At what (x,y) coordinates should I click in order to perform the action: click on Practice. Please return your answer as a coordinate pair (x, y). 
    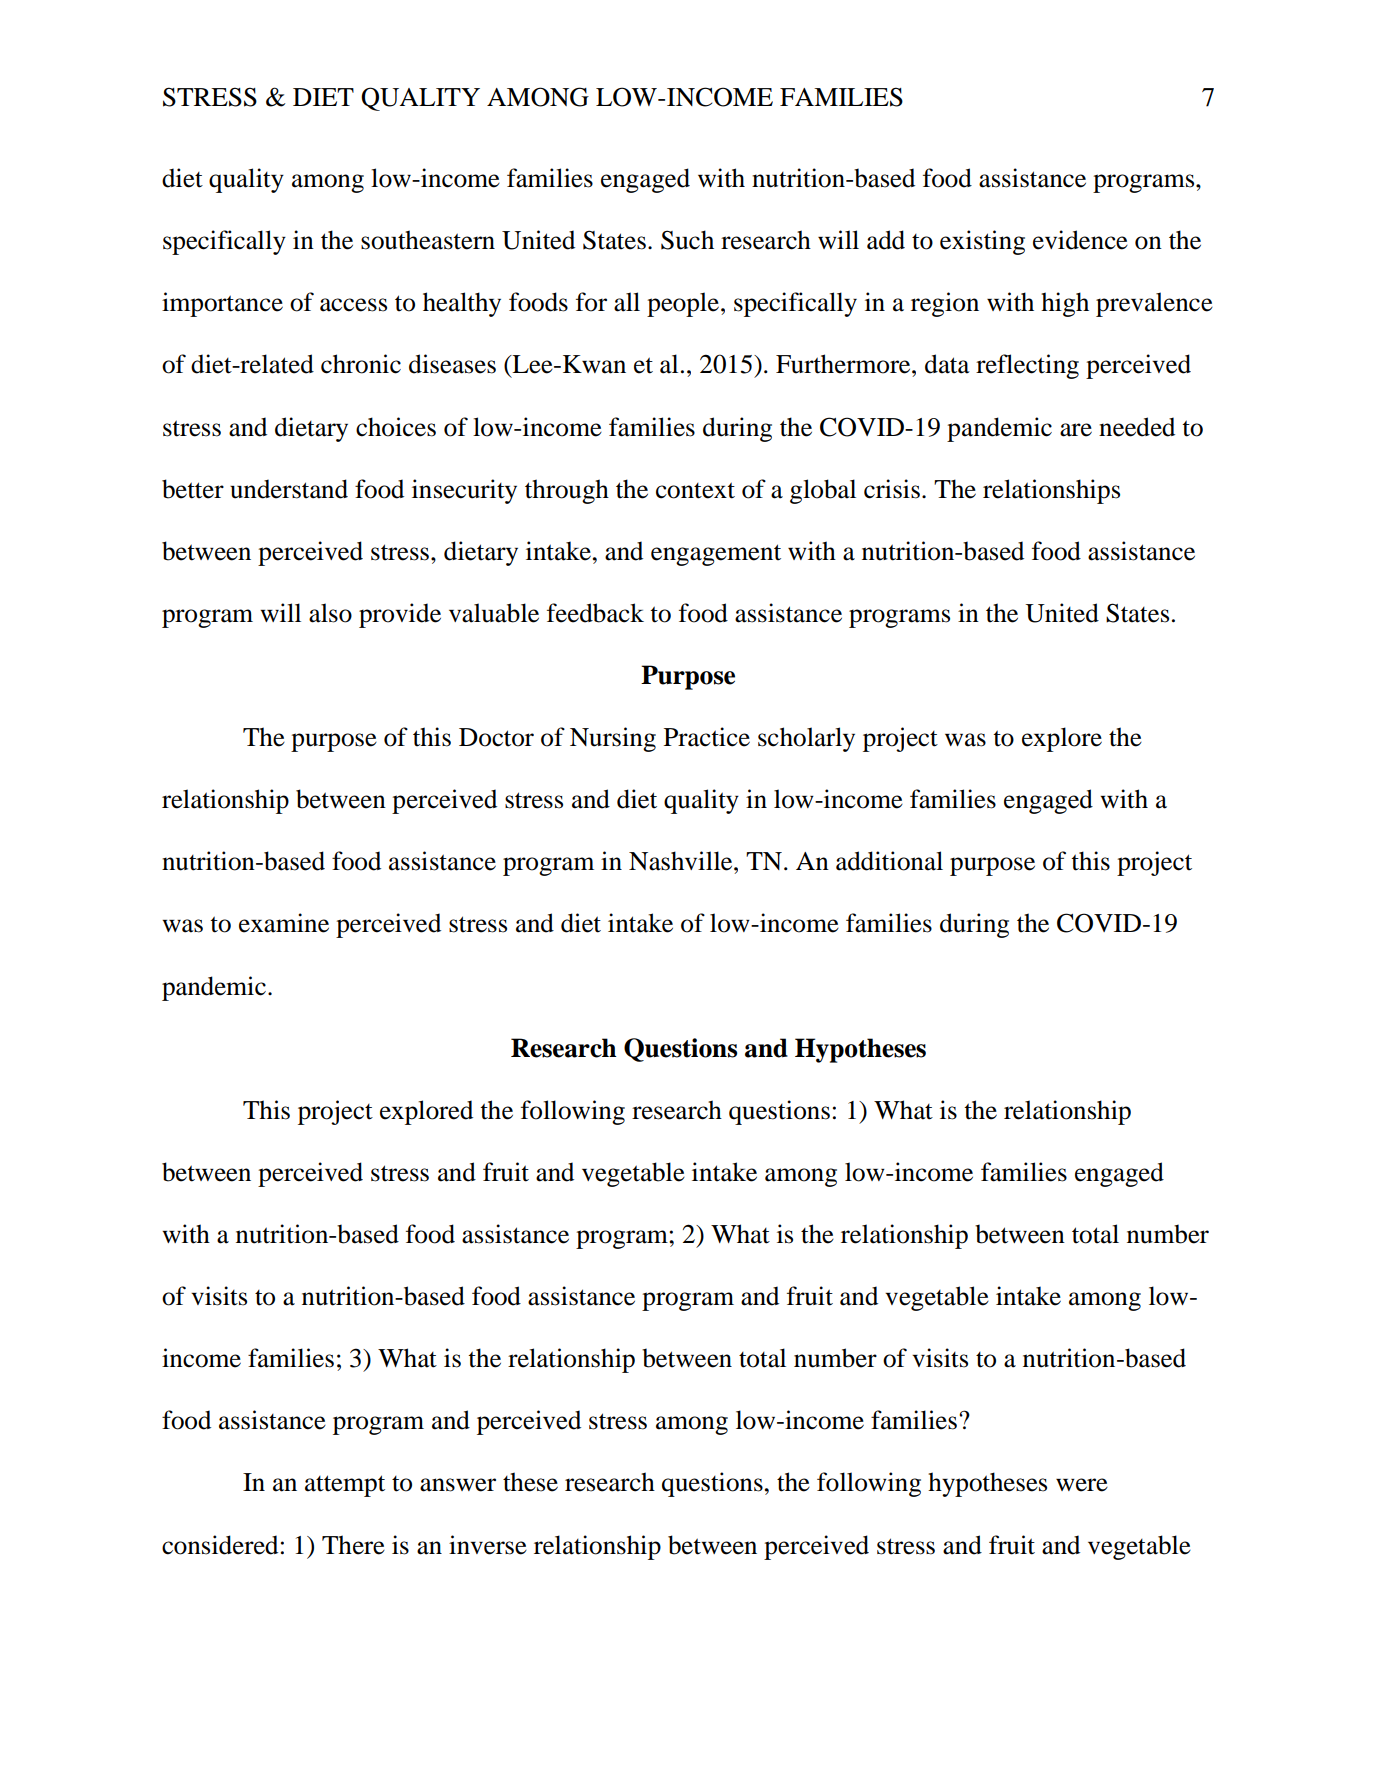
    Looking at the image, I should click on (707, 737).
